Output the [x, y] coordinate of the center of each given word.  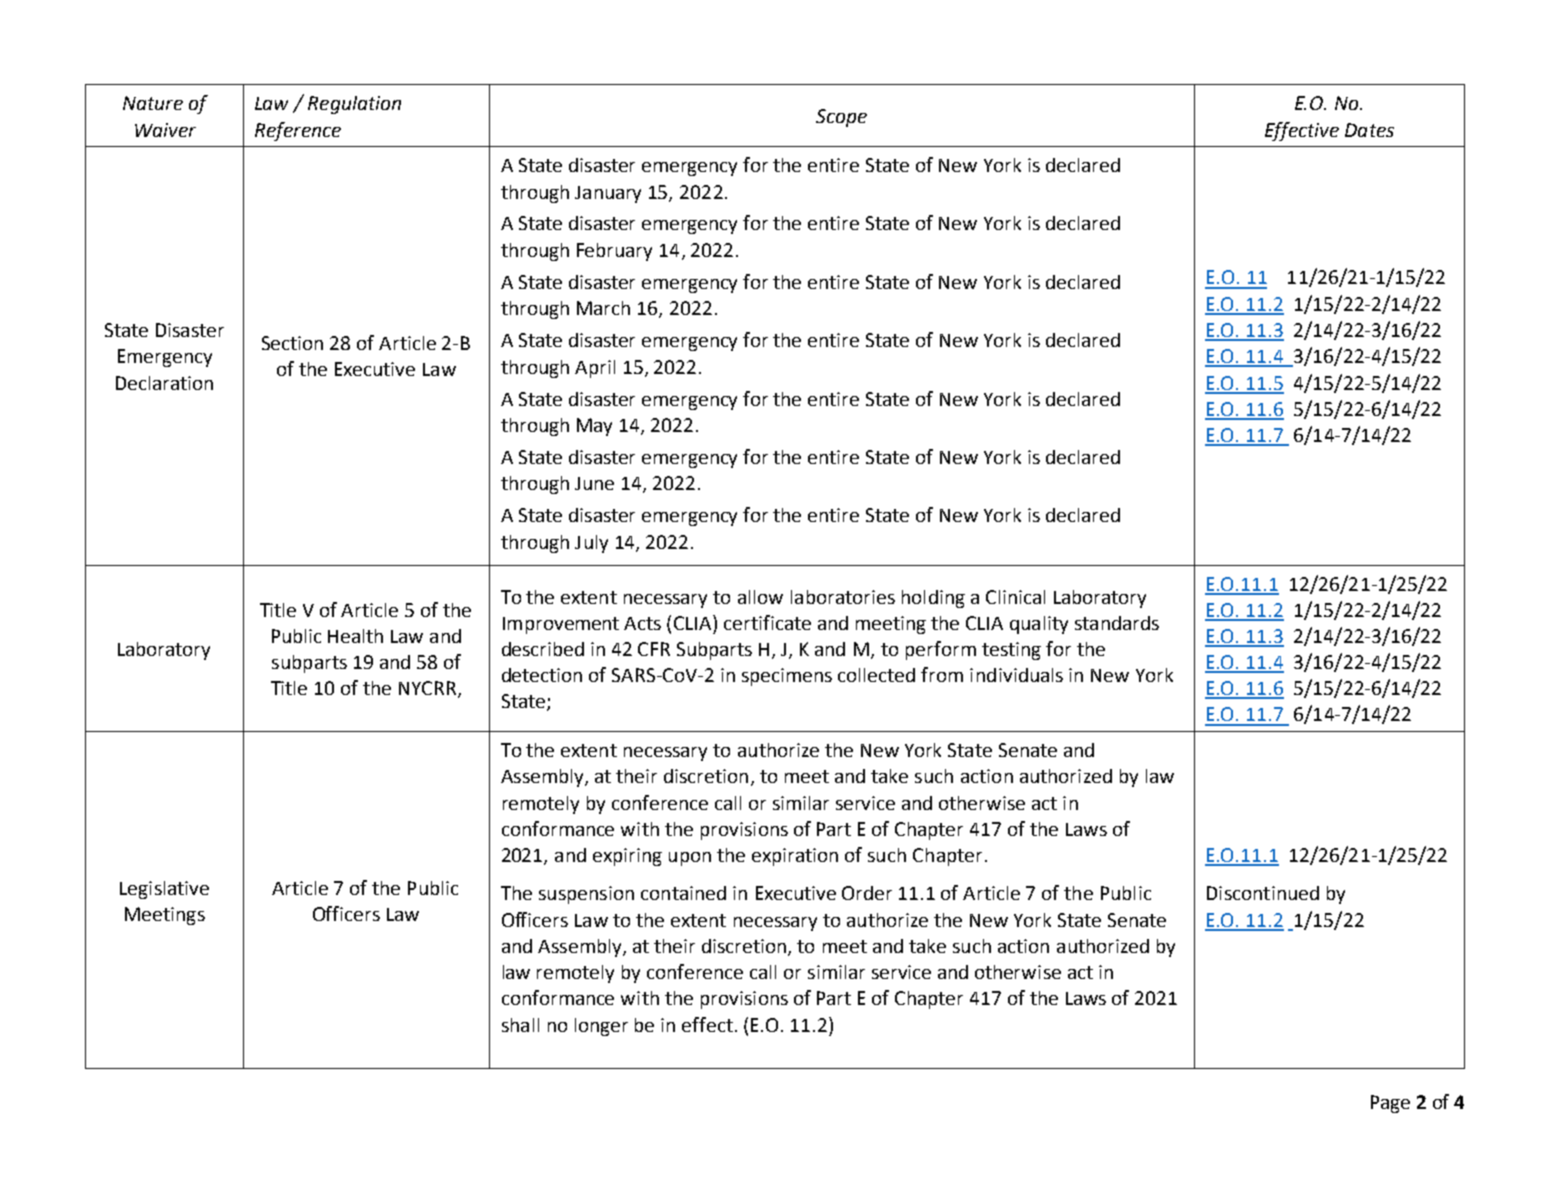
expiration [795, 857]
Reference [298, 131]
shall [520, 1025]
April [595, 369]
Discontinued [1263, 893]
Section [292, 343]
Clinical [1015, 597]
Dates [1369, 130]
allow [760, 597]
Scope [841, 118]
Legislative [164, 890]
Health [355, 636]
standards [1117, 623]
